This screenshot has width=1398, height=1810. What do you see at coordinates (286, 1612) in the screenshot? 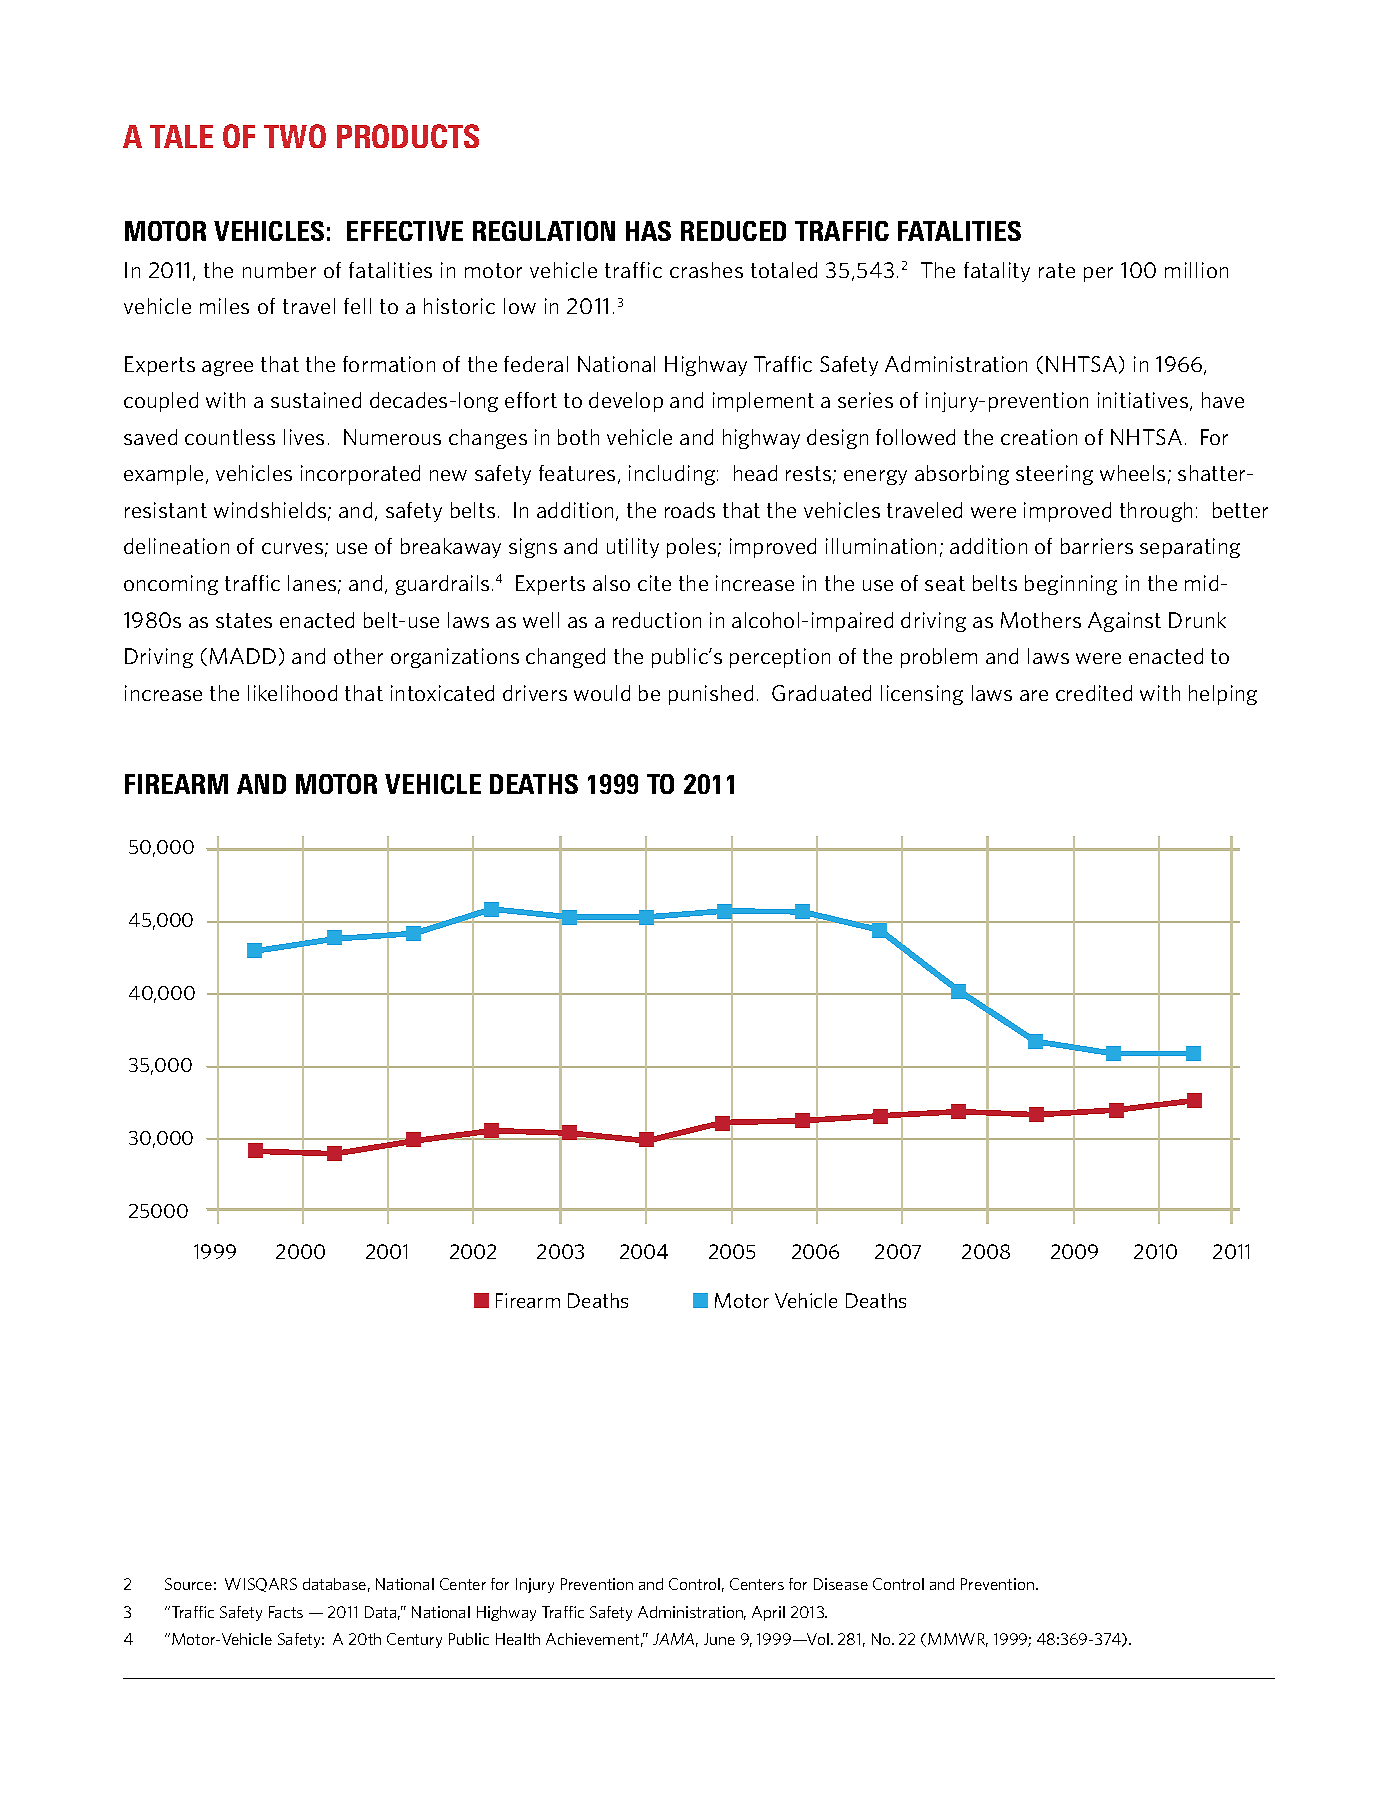
I see `Facts` at bounding box center [286, 1612].
